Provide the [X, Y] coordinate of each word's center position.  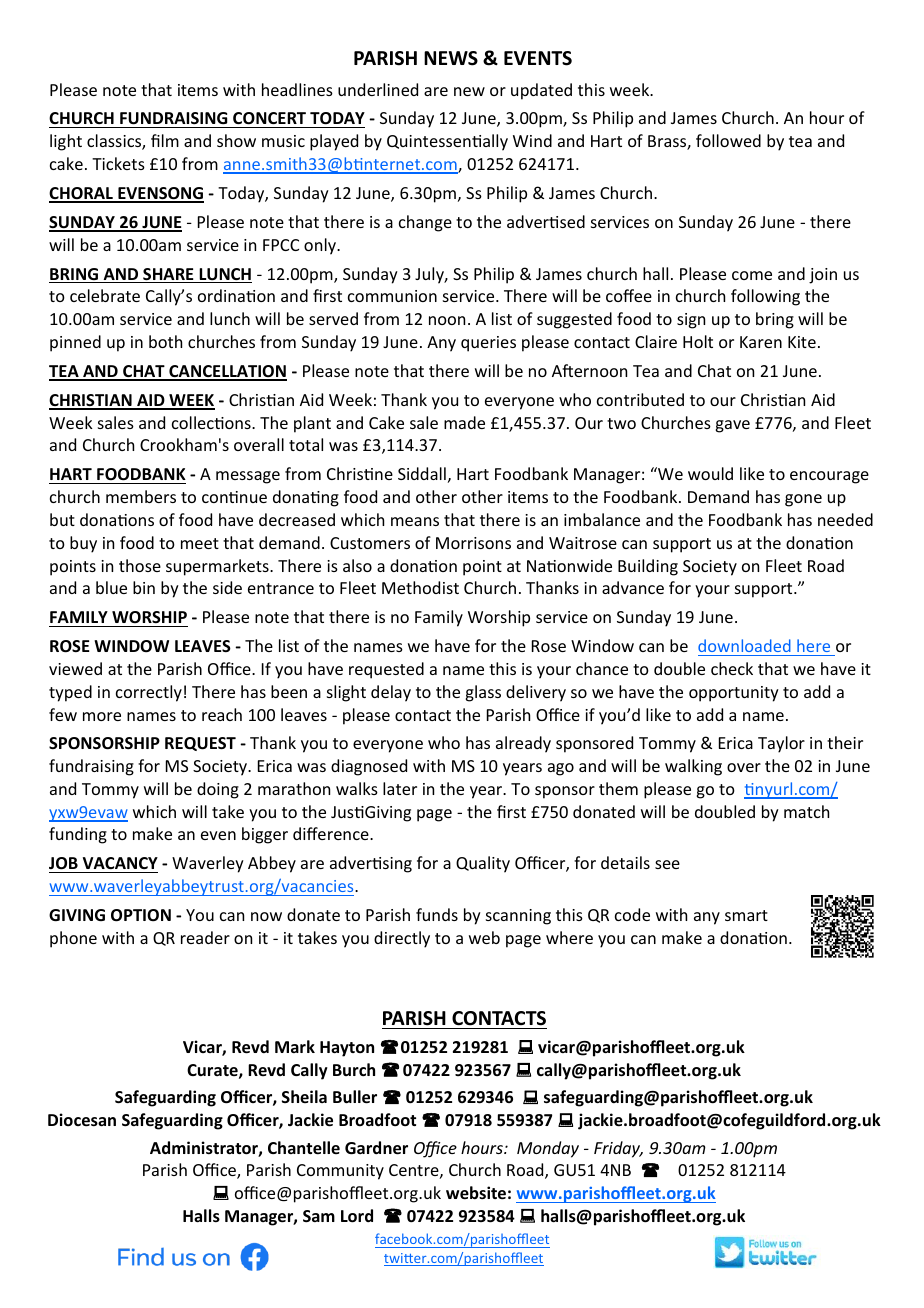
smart [746, 915]
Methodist [420, 587]
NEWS [451, 58]
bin [144, 587]
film [165, 140]
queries [488, 344]
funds [437, 914]
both [165, 341]
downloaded [744, 645]
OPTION [141, 915]
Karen [761, 342]
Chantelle [304, 1148]
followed [728, 140]
